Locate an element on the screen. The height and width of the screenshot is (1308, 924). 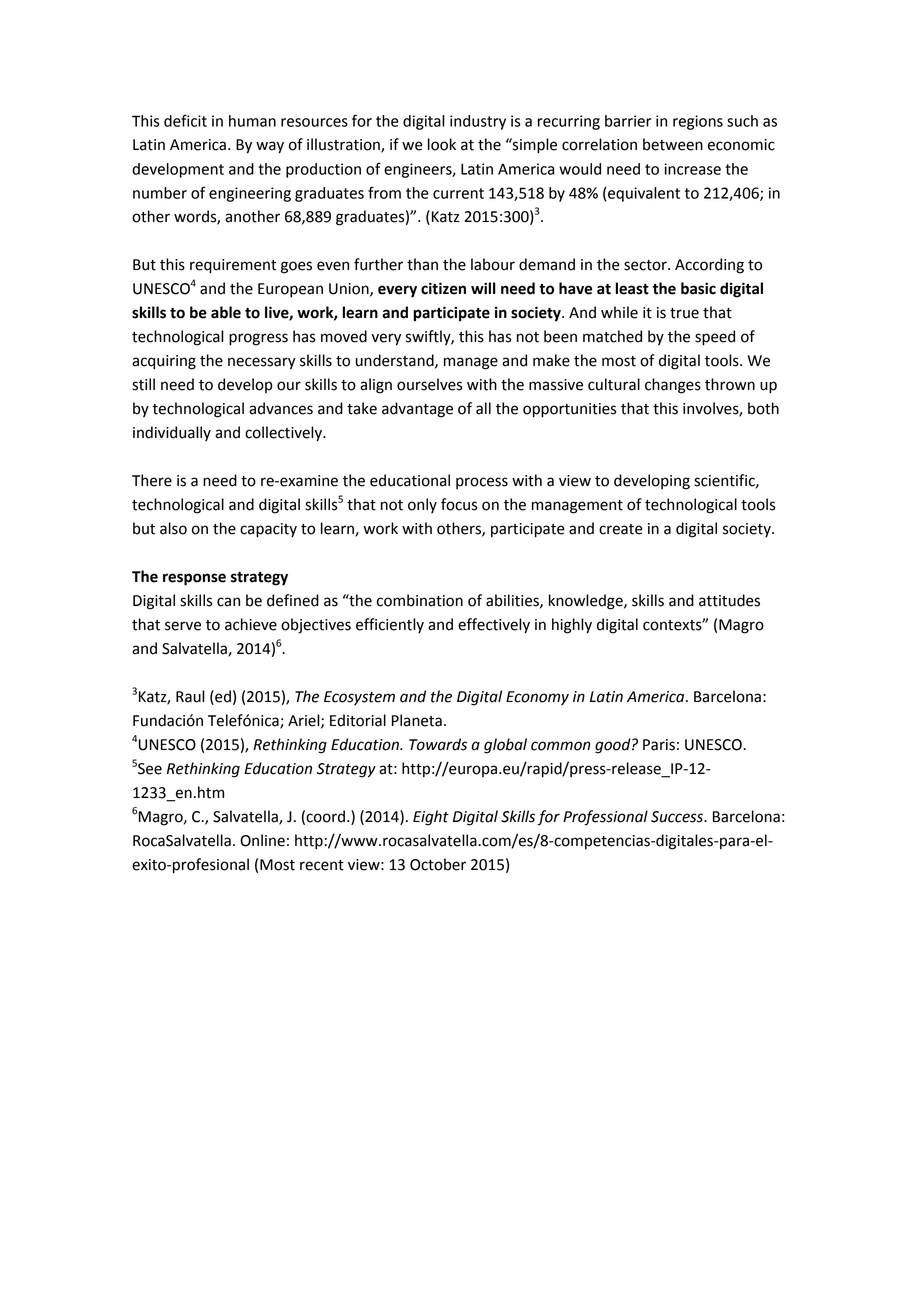
October is located at coordinates (438, 864).
